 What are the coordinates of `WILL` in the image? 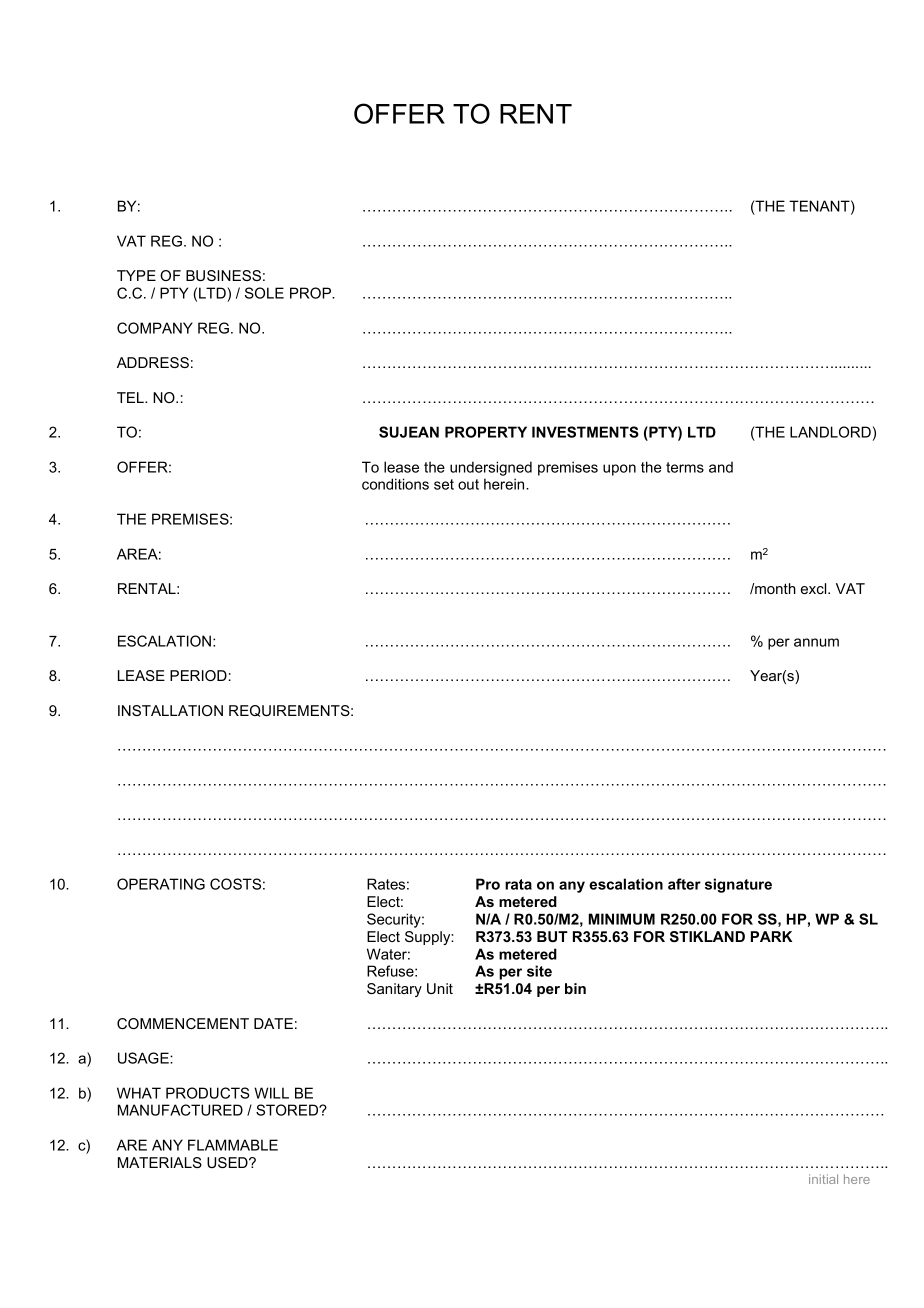 It's located at (271, 1093).
